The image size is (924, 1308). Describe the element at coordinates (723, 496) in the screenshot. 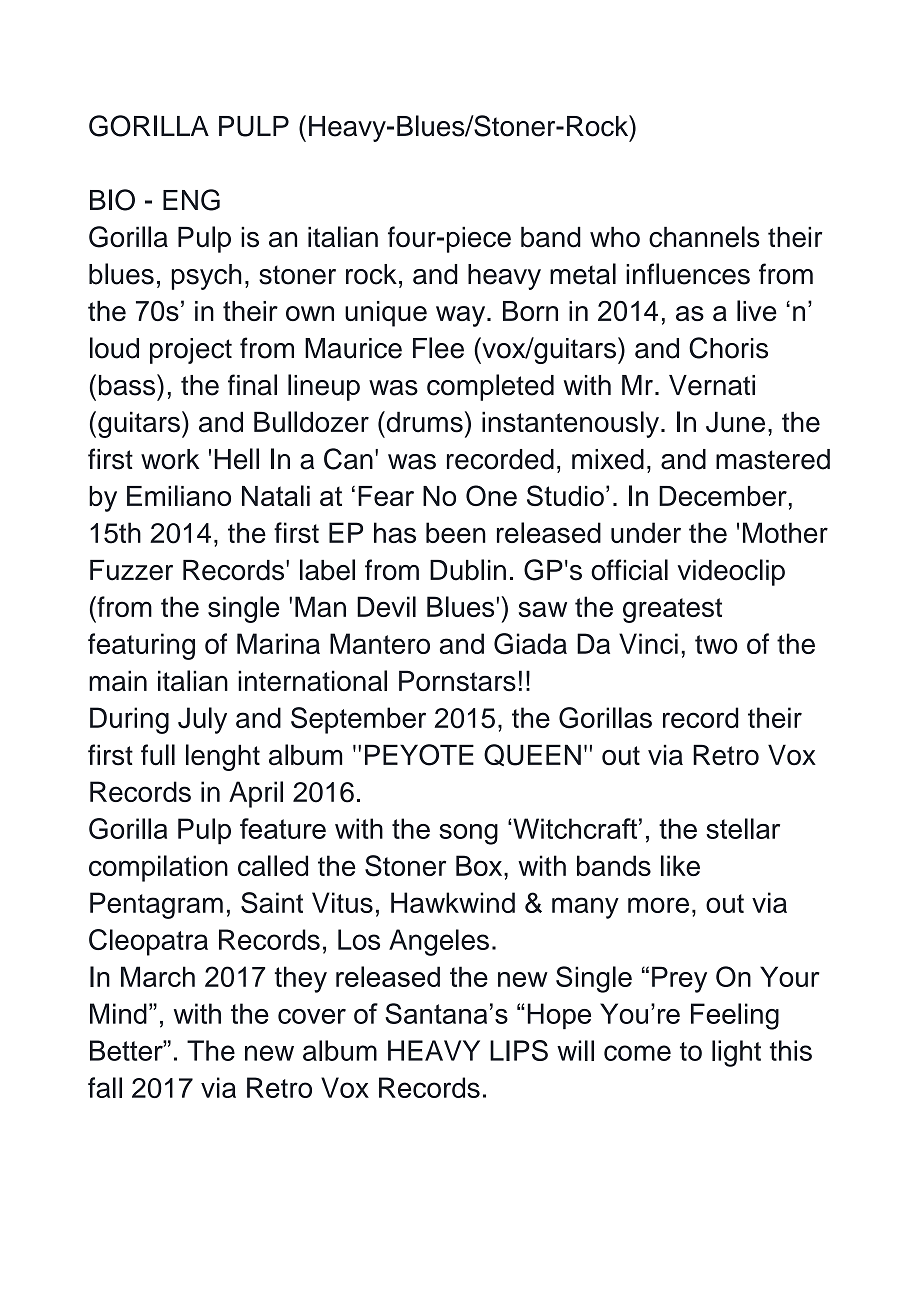

I see `December` at that location.
